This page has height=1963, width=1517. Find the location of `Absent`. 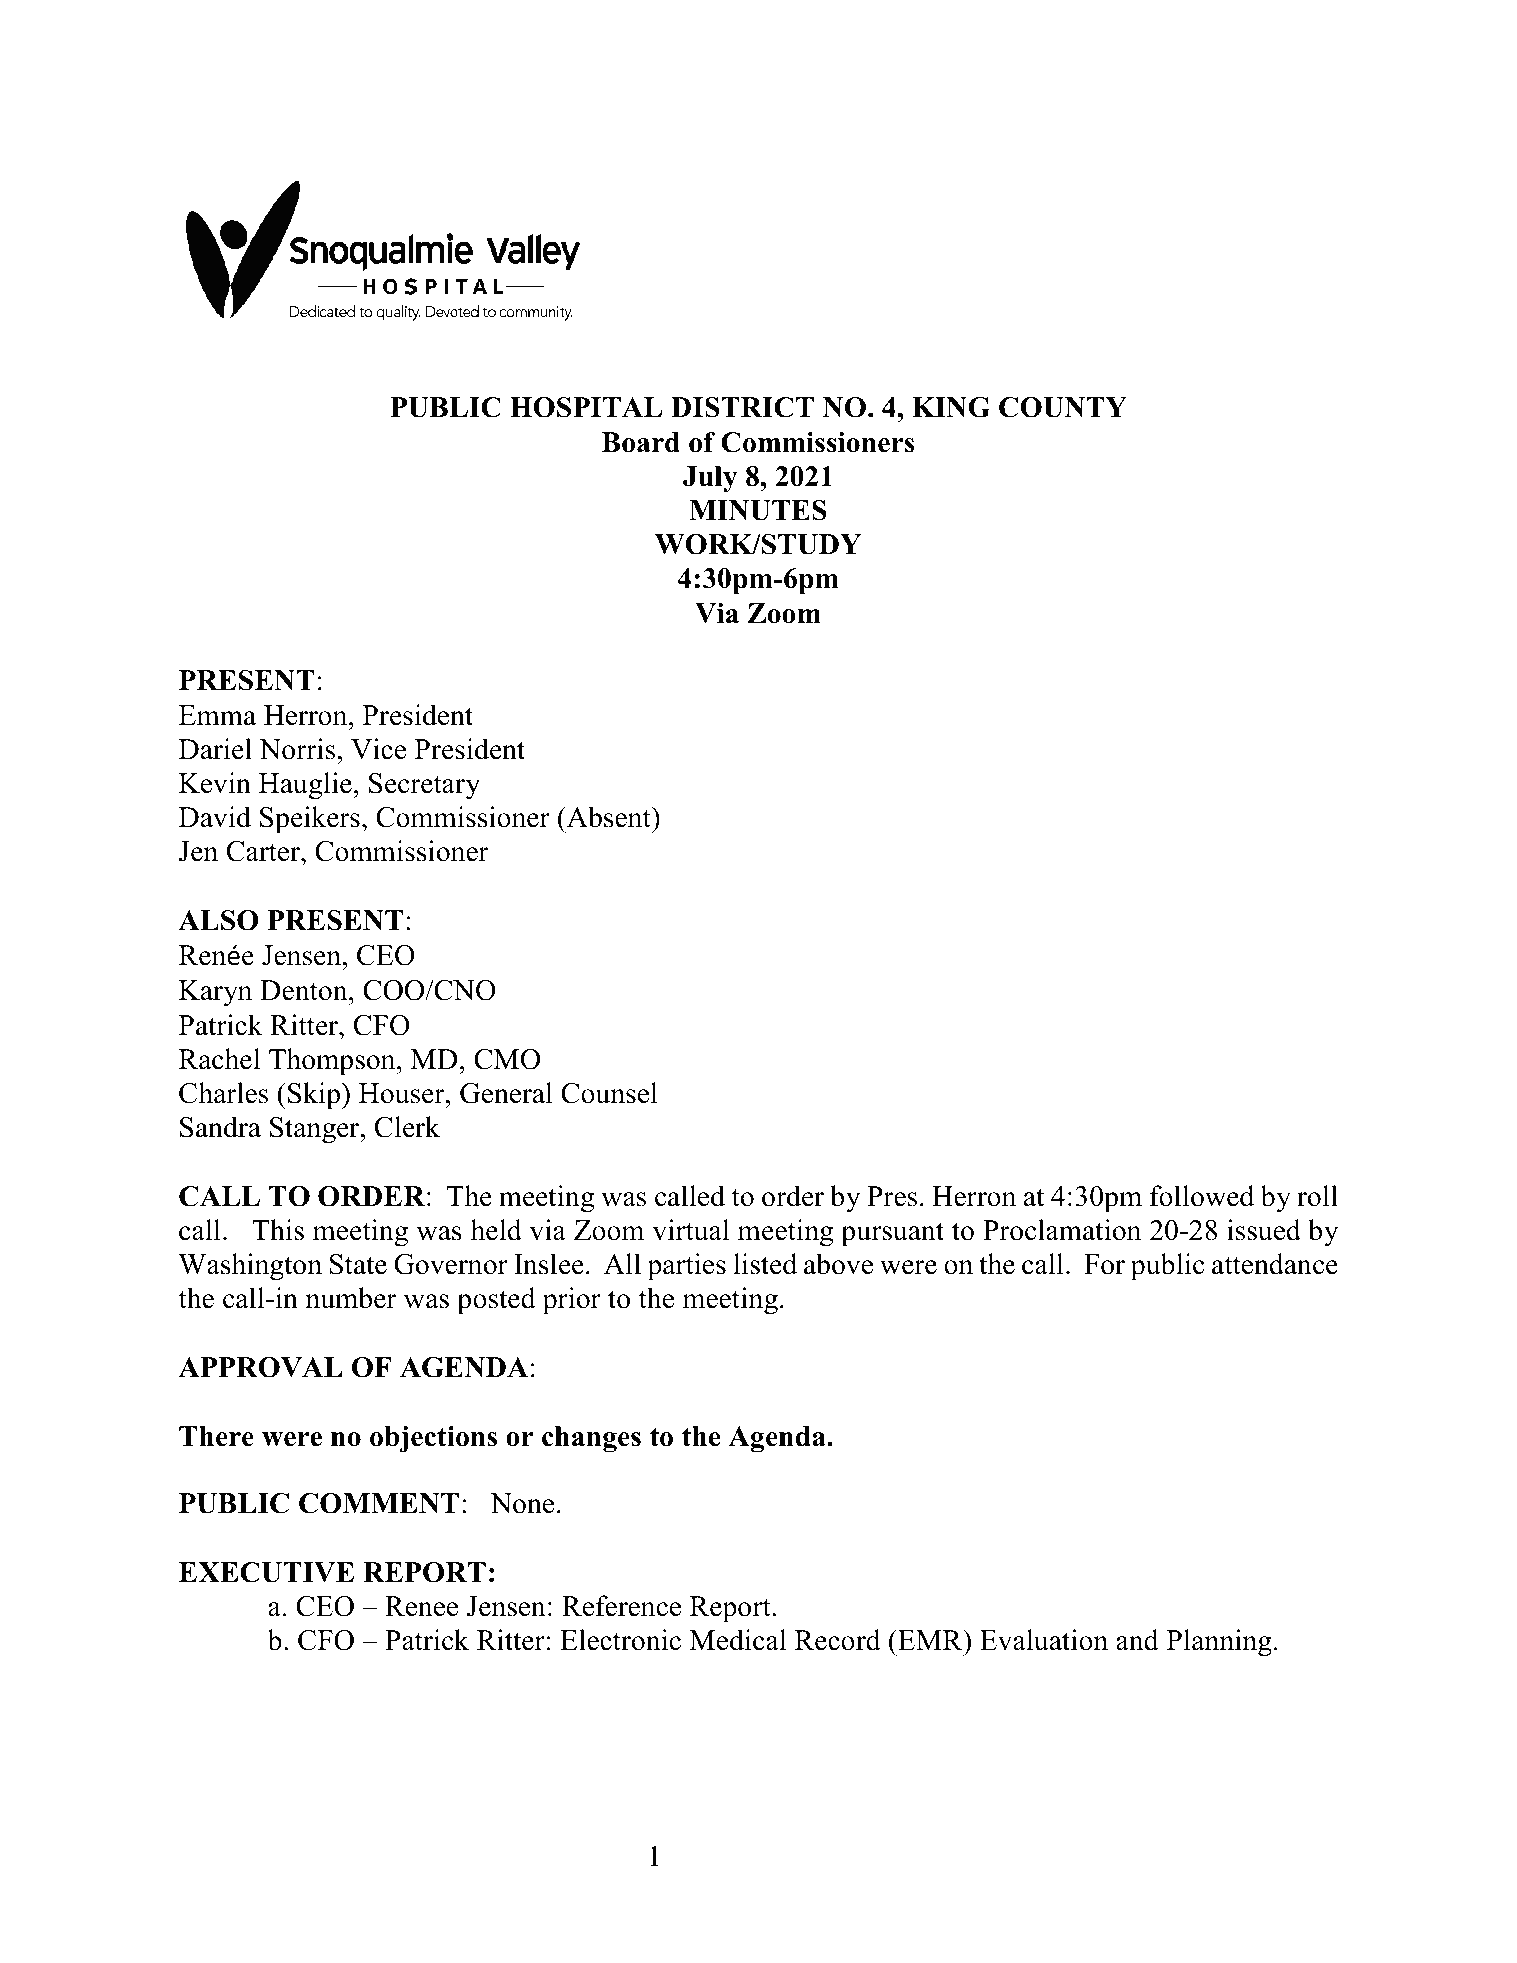

Absent is located at coordinates (608, 817).
